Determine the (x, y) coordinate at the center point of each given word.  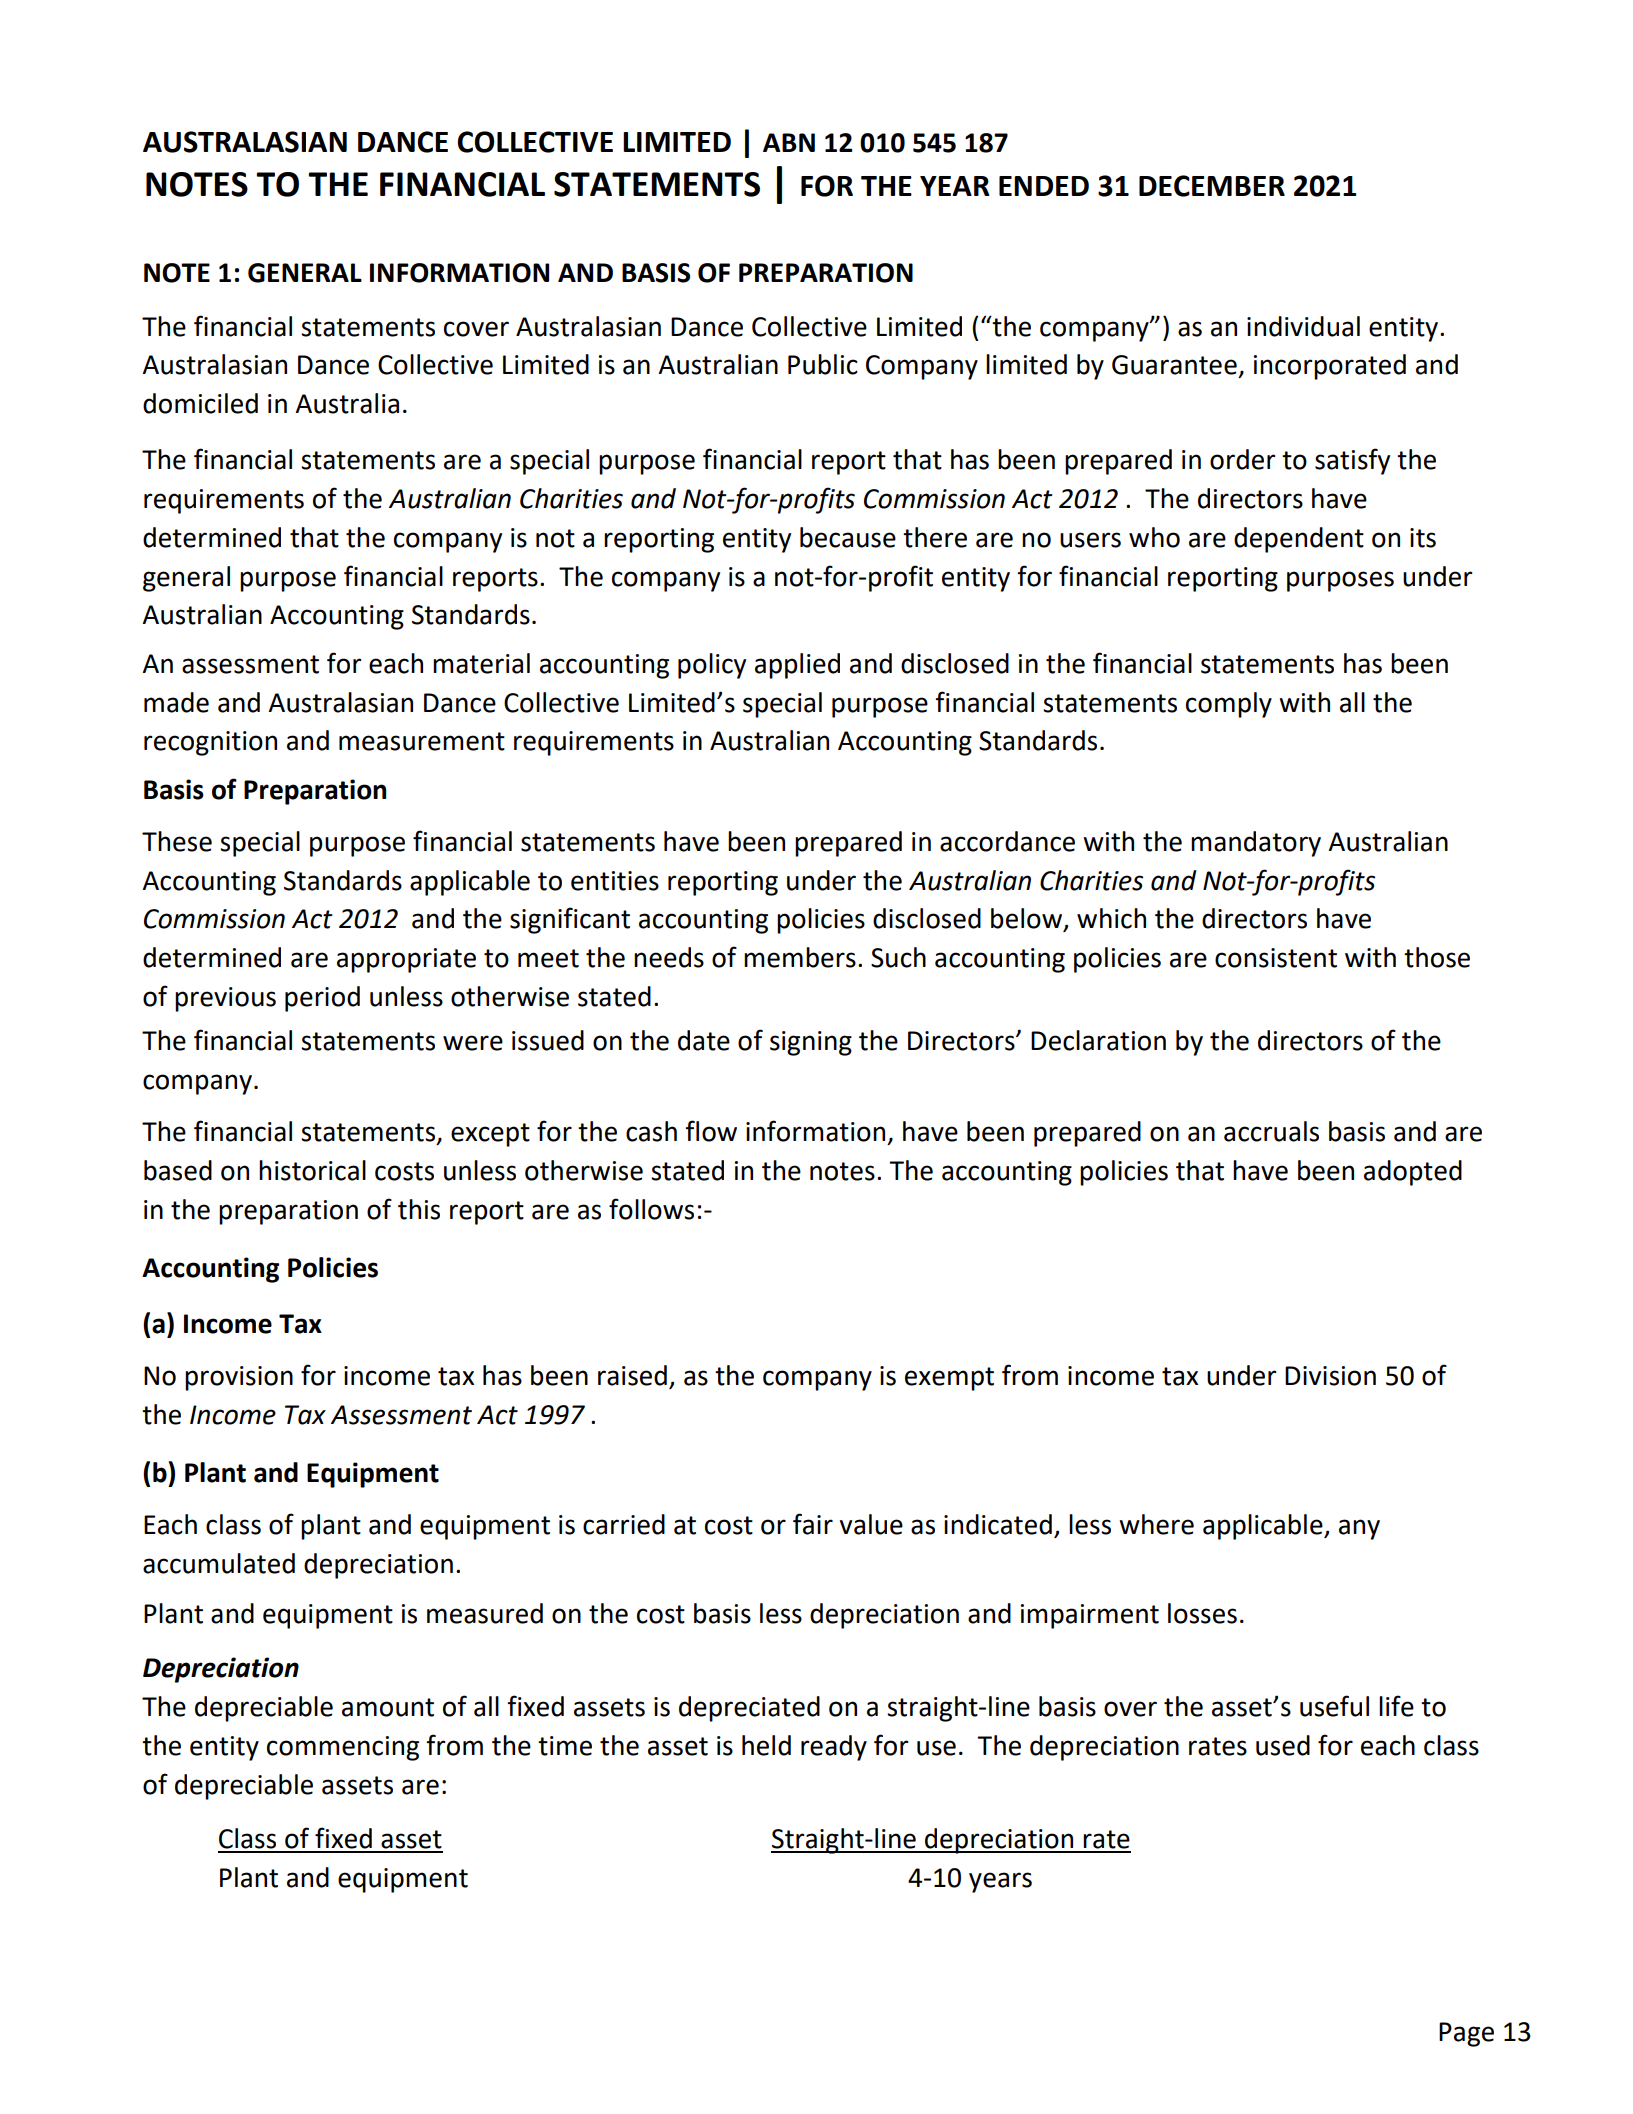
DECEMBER (1212, 186)
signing (811, 1043)
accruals (1271, 1131)
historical (312, 1170)
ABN (789, 142)
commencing (343, 1748)
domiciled (200, 403)
